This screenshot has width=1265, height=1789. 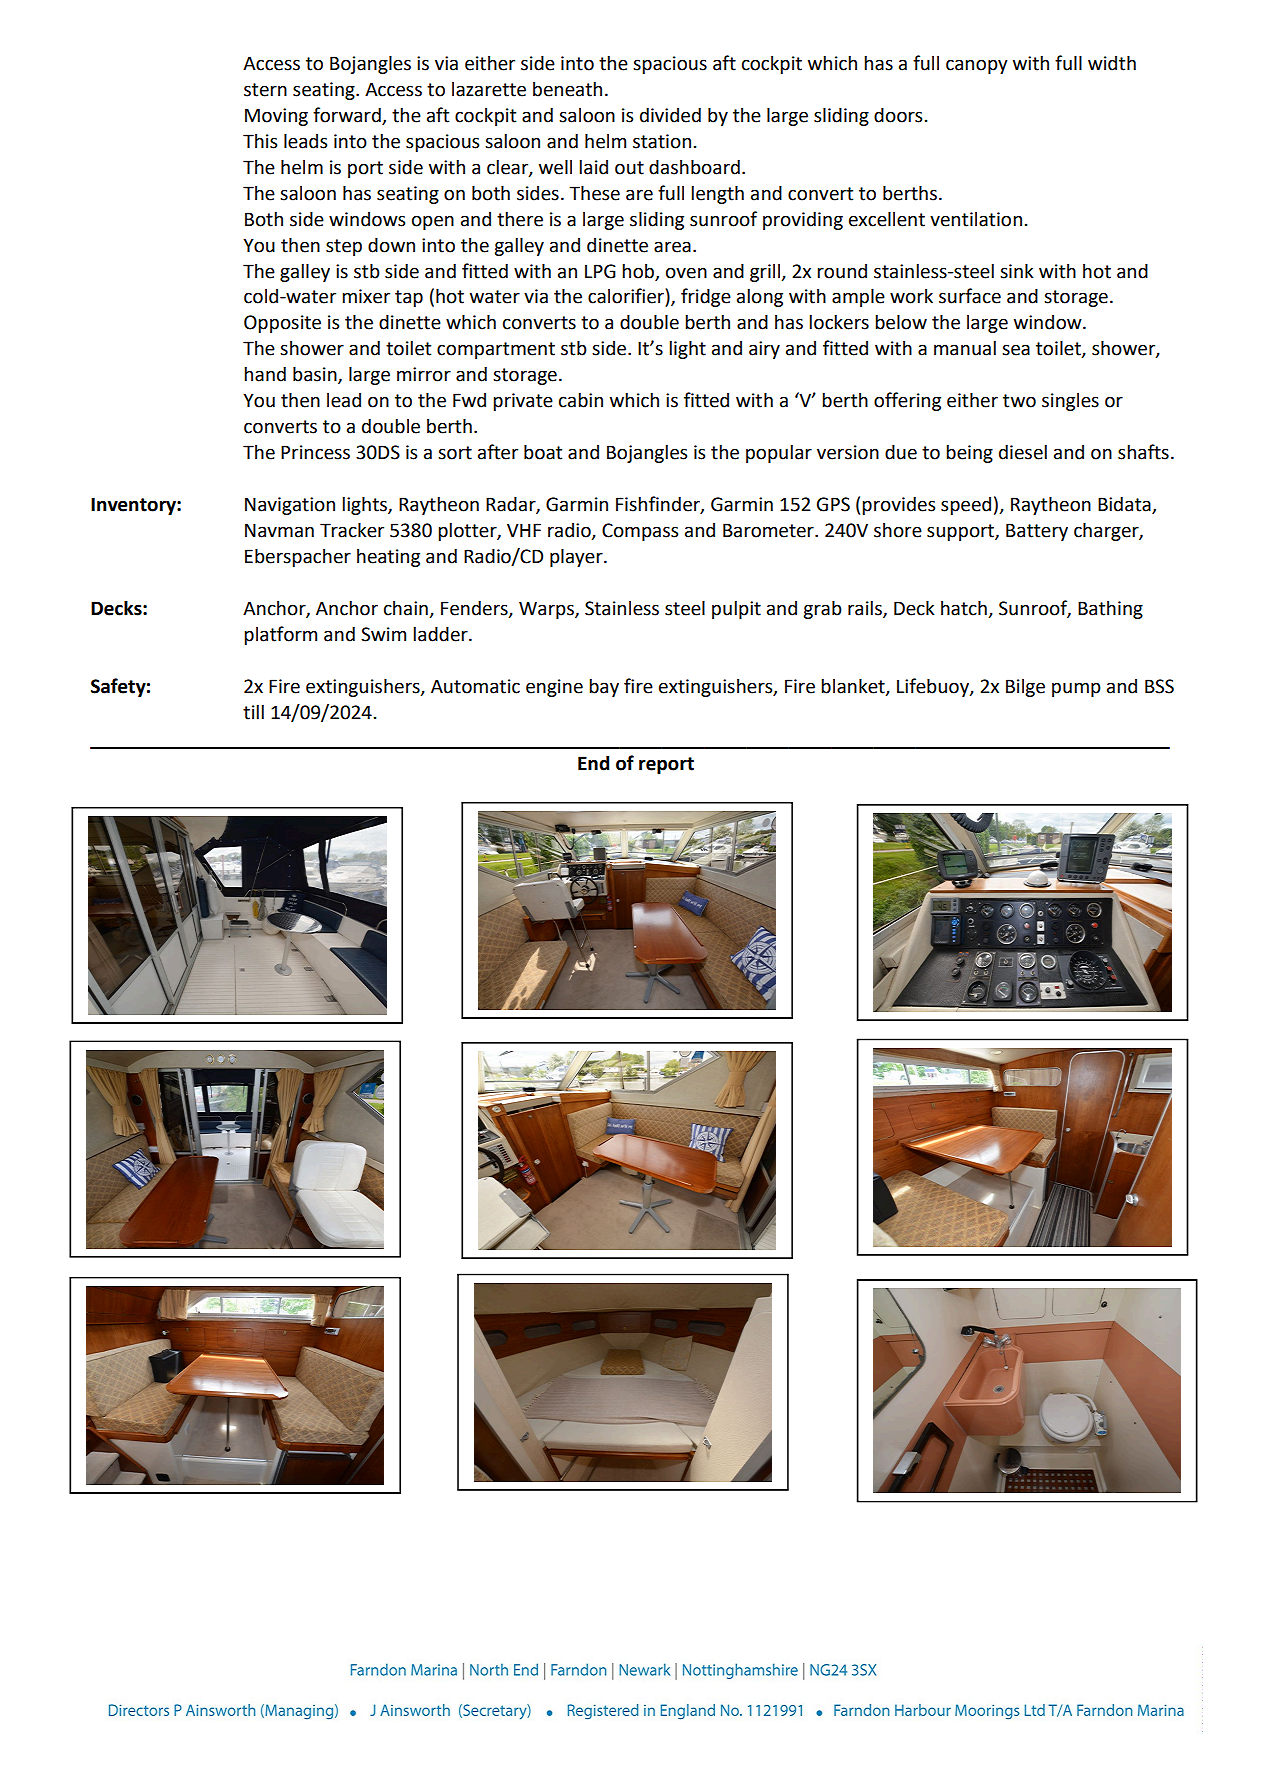 What do you see at coordinates (1076, 689) in the screenshot?
I see `pump` at bounding box center [1076, 689].
